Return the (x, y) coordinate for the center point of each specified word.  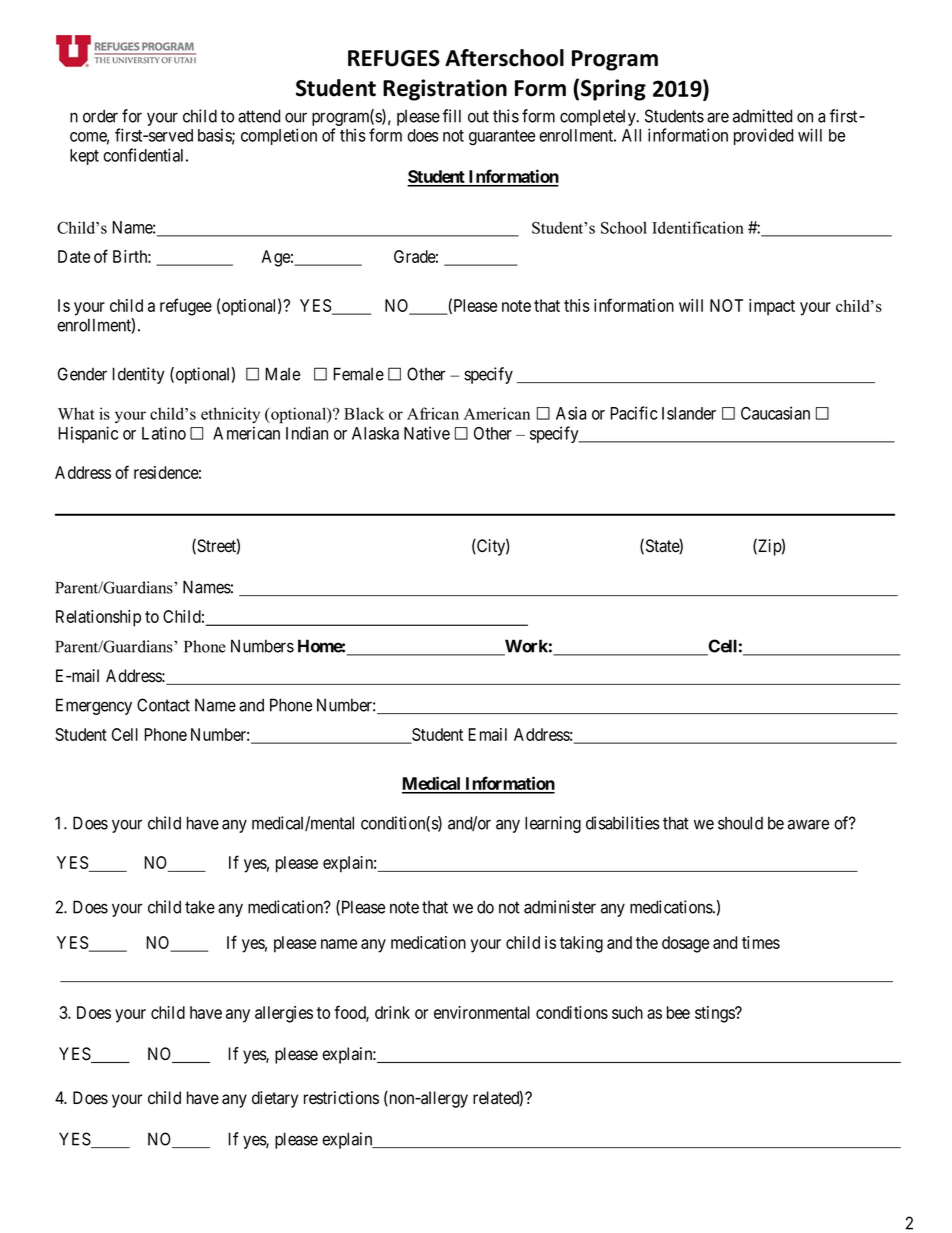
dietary (275, 1099)
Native (427, 433)
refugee (186, 307)
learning (553, 824)
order (100, 116)
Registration (445, 90)
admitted (762, 116)
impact (772, 307)
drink (392, 1012)
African (433, 413)
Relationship (98, 618)
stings (715, 1014)
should (740, 823)
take (200, 907)
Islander (689, 413)
